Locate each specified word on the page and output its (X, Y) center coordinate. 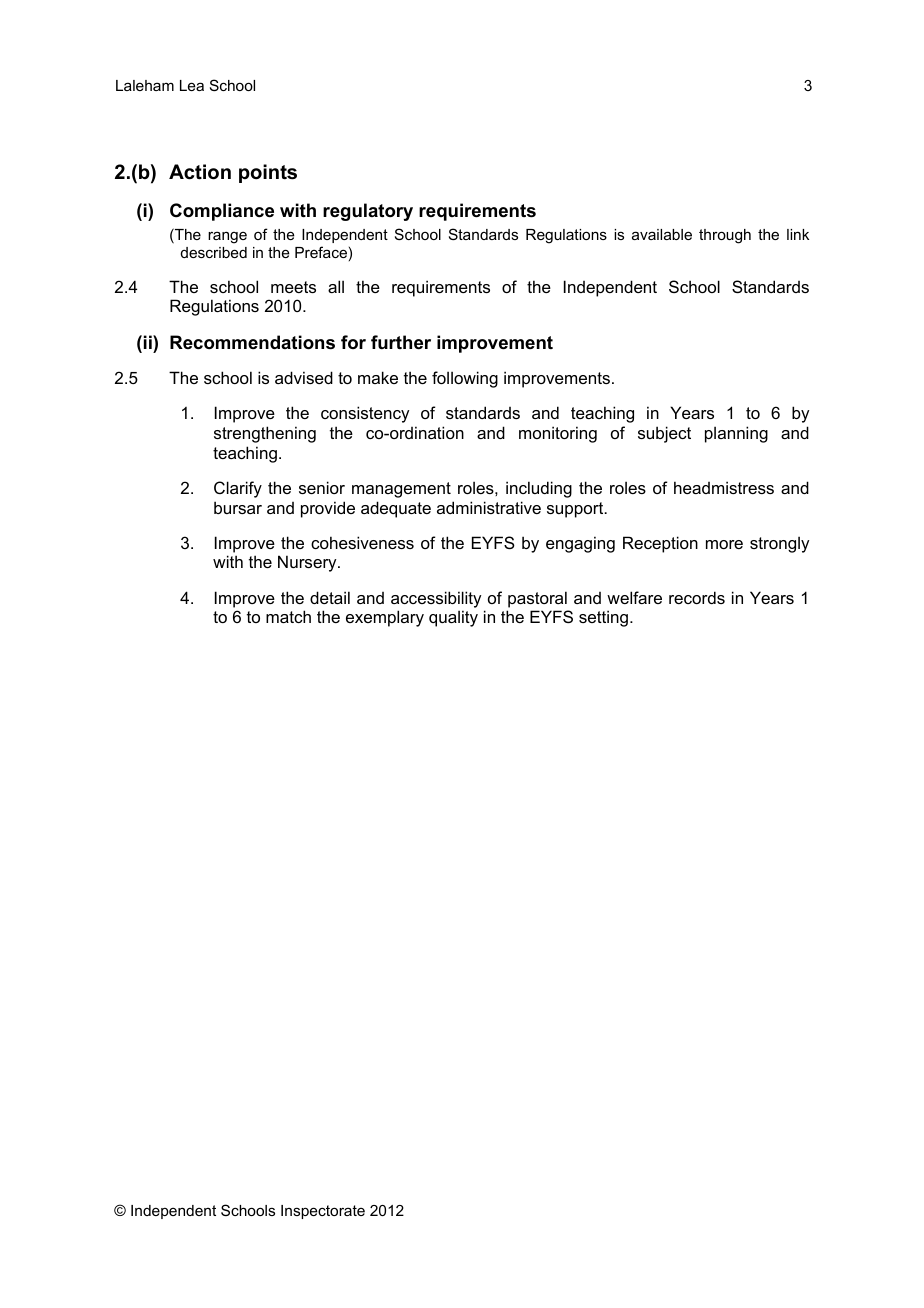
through (725, 236)
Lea (192, 85)
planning (736, 434)
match (288, 616)
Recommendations (252, 342)
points (268, 173)
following (465, 379)
